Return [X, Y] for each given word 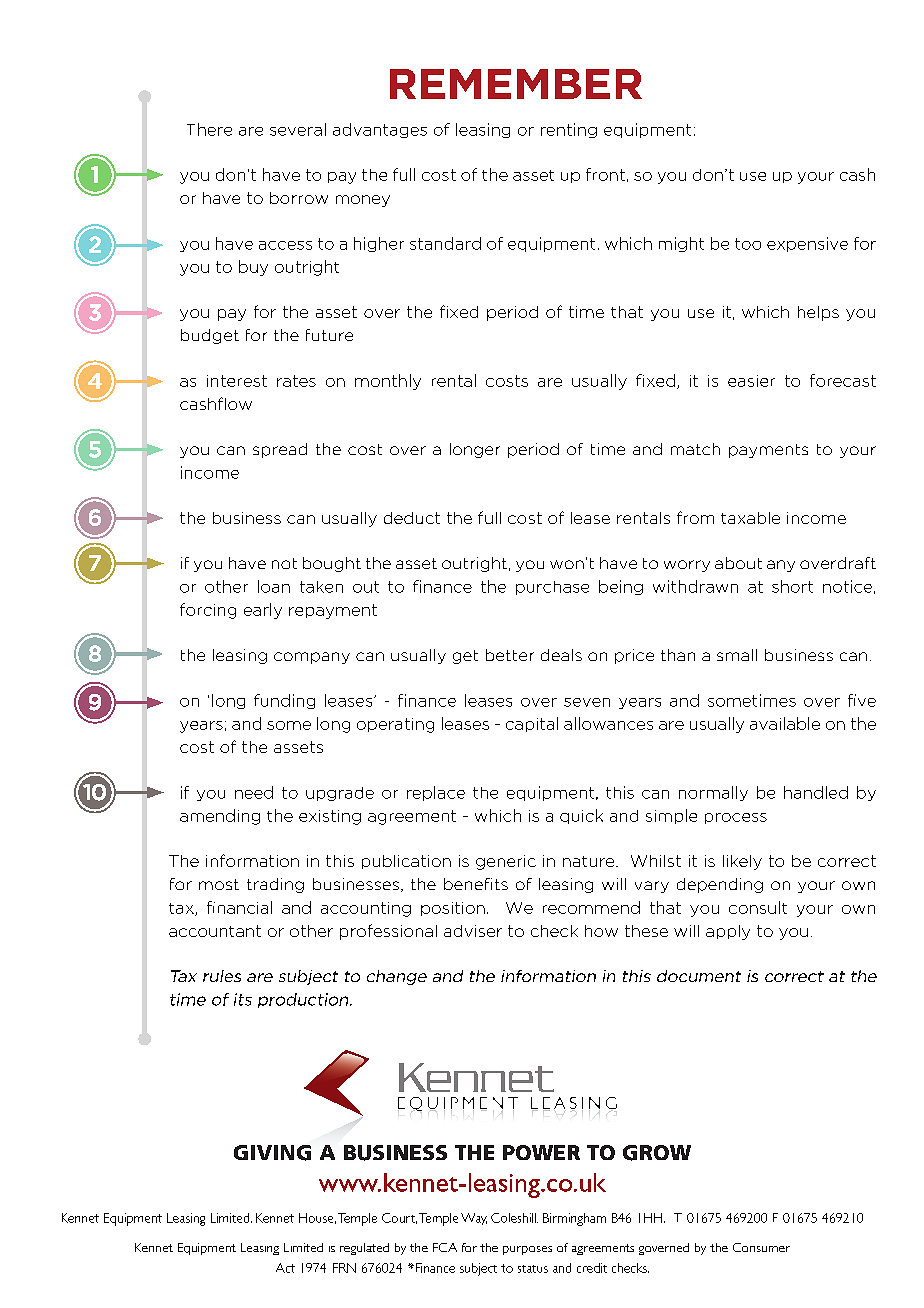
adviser [473, 931]
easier [751, 381]
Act [285, 1268]
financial [239, 907]
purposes [527, 1250]
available [785, 723]
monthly [388, 382]
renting [569, 130]
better [510, 655]
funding [284, 701]
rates [296, 381]
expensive [807, 244]
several [298, 129]
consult [758, 907]
